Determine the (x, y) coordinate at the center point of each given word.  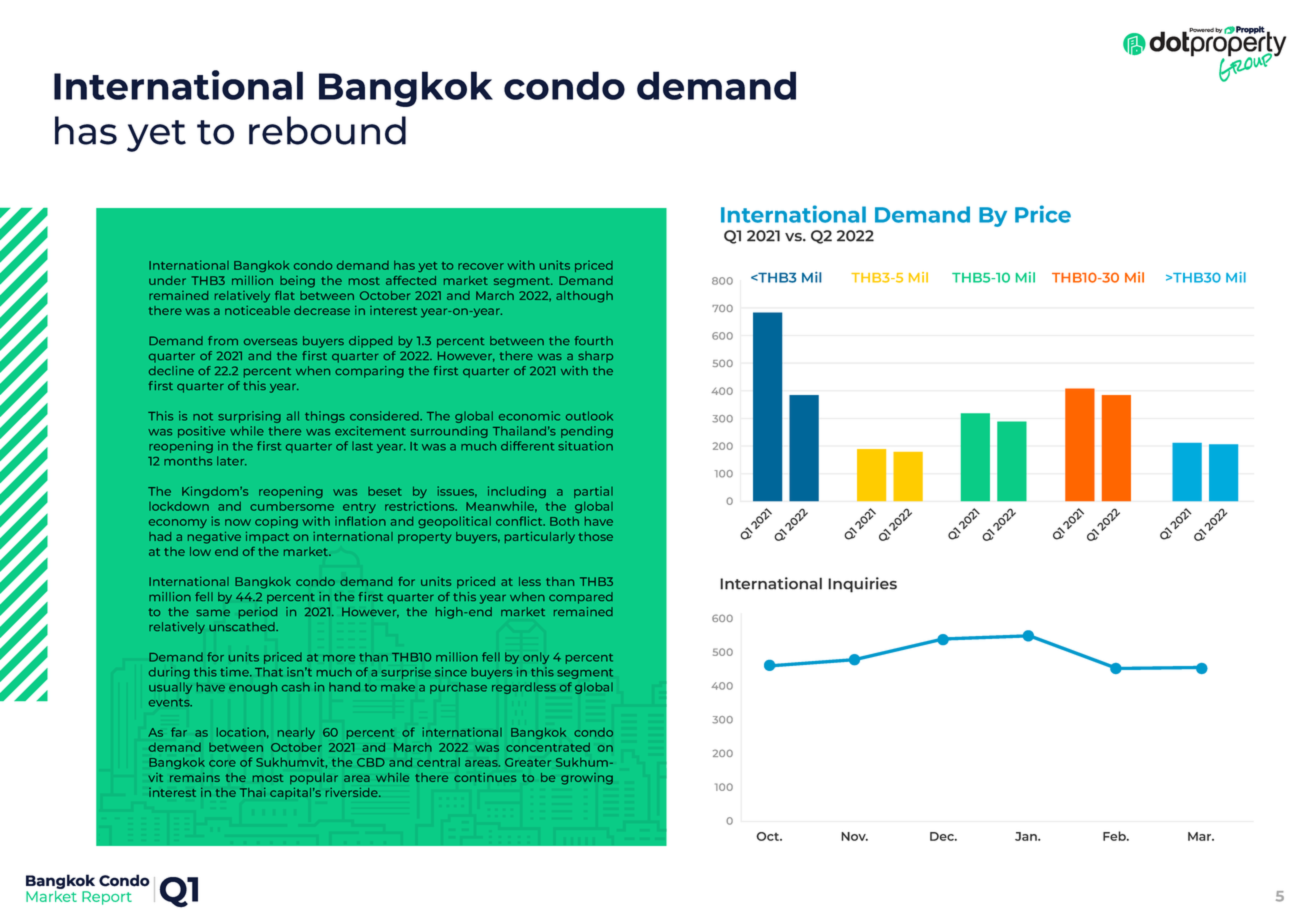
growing (587, 779)
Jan (1027, 836)
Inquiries (862, 585)
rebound (327, 130)
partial (593, 492)
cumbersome (292, 506)
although (584, 297)
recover (481, 266)
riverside (353, 792)
